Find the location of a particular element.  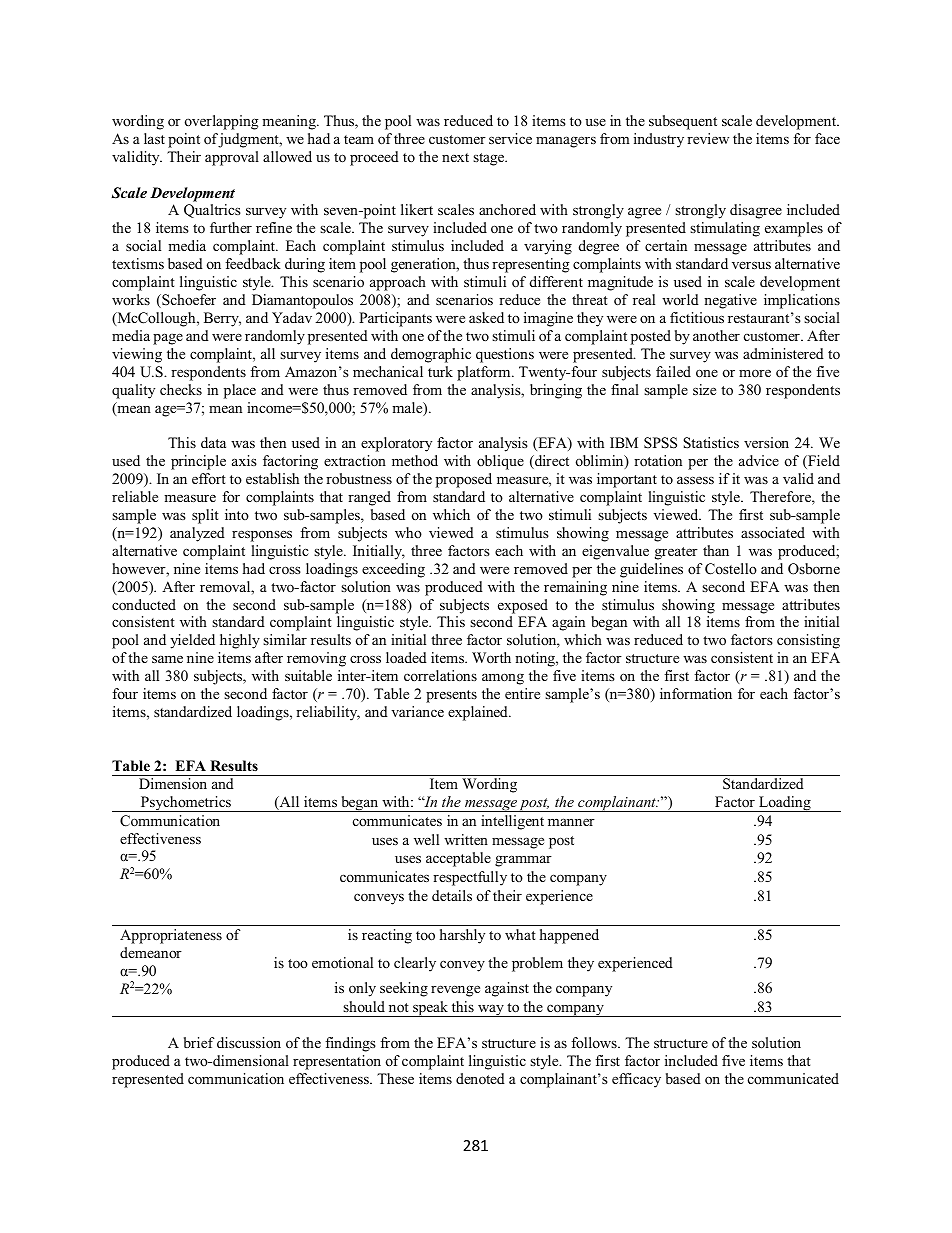

approval is located at coordinates (232, 158).
